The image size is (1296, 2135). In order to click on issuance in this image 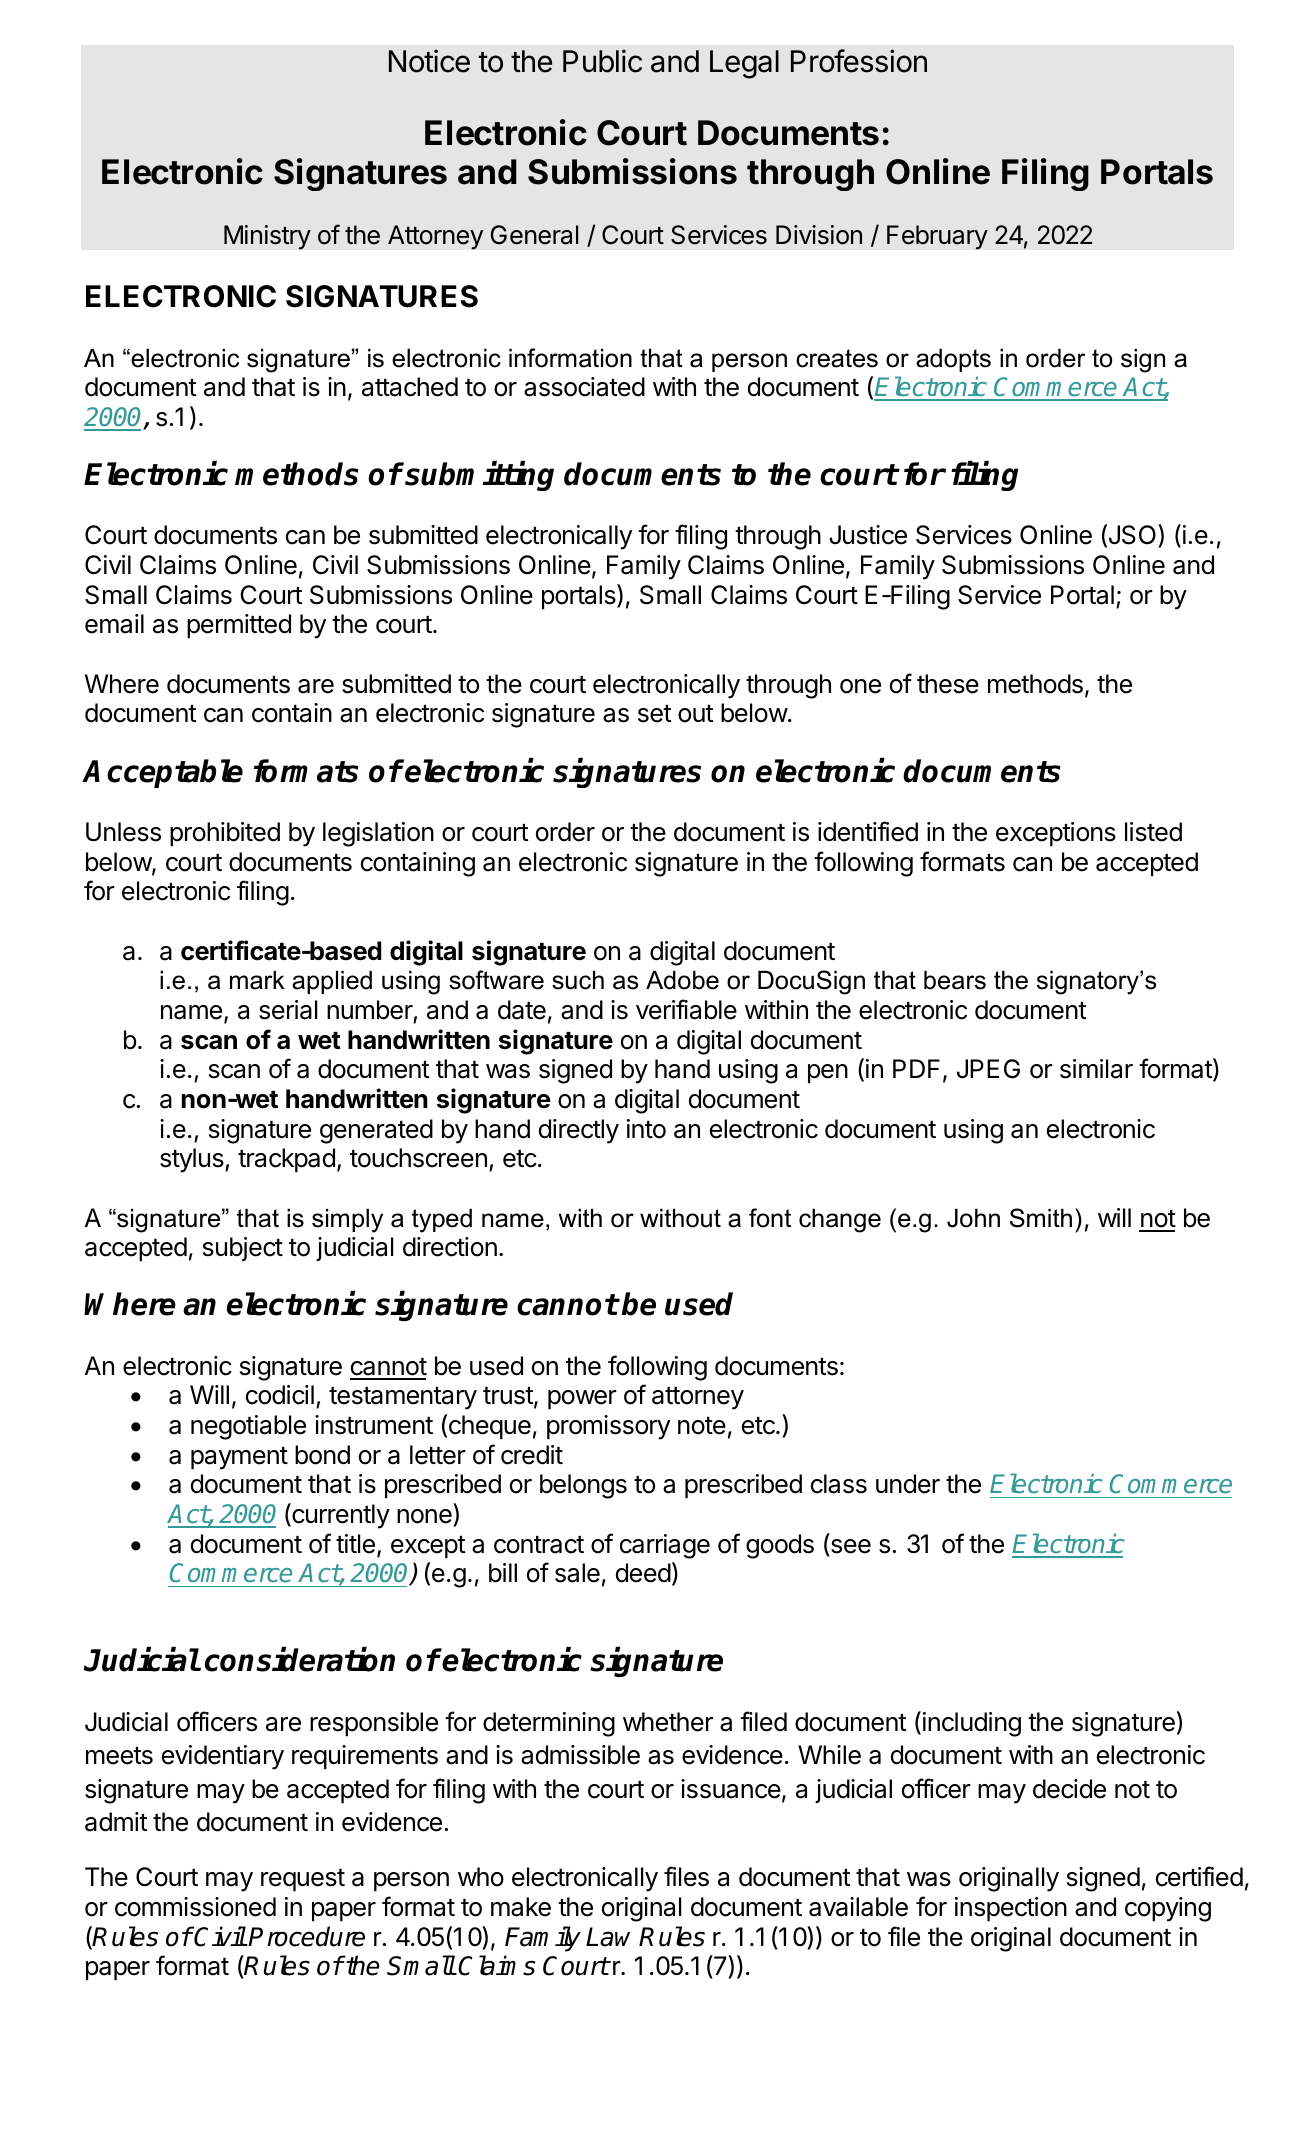, I will do `click(731, 1789)`.
